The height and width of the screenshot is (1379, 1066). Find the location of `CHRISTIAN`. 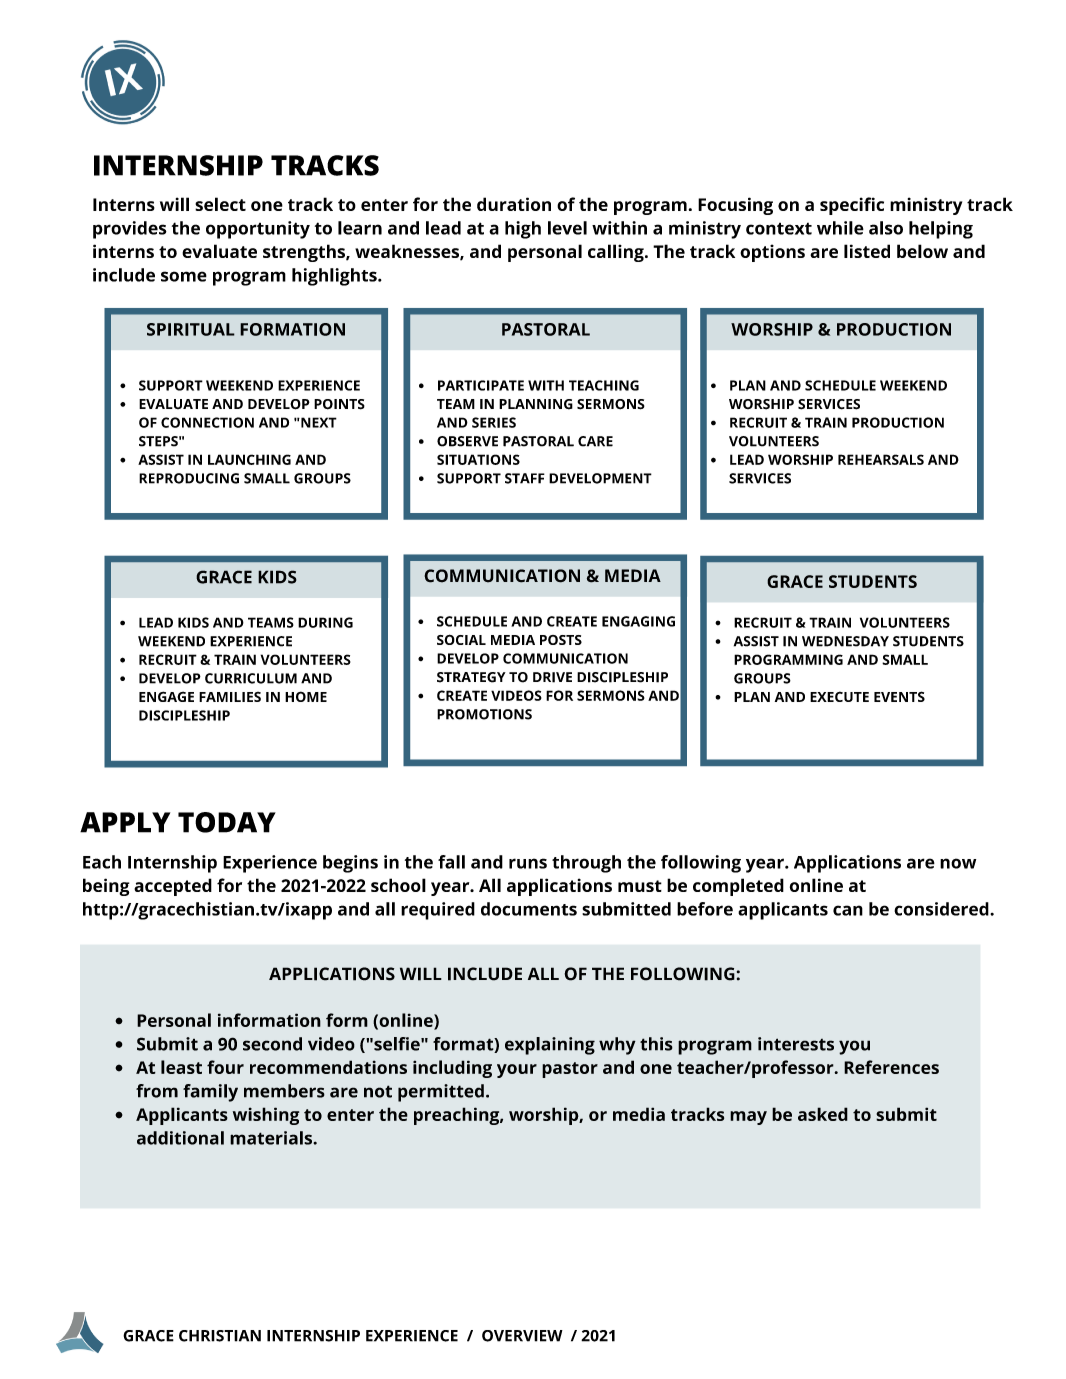

CHRISTIAN is located at coordinates (220, 1336).
